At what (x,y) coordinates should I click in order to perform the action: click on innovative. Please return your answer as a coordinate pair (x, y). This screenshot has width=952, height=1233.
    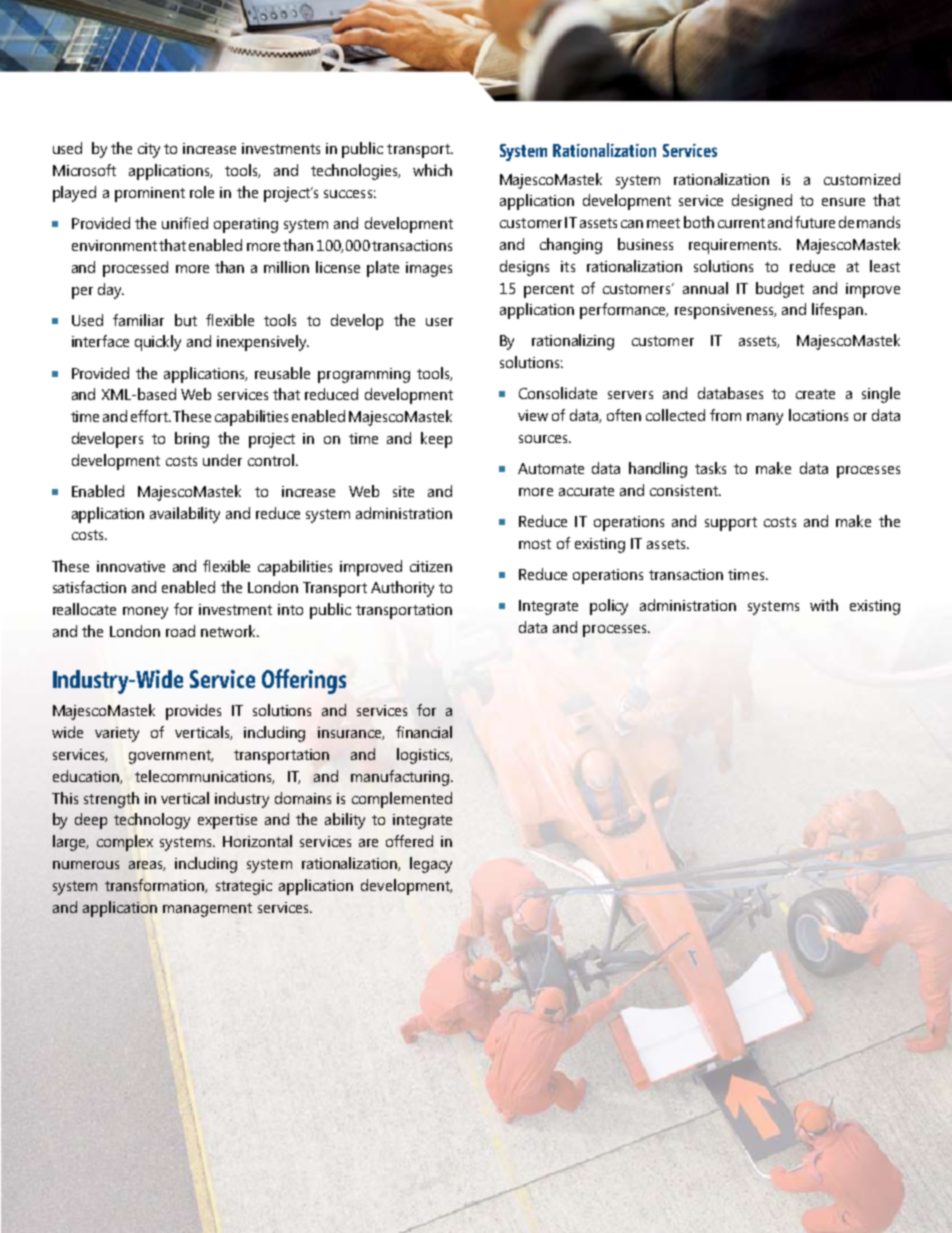
    Looking at the image, I should click on (131, 566).
